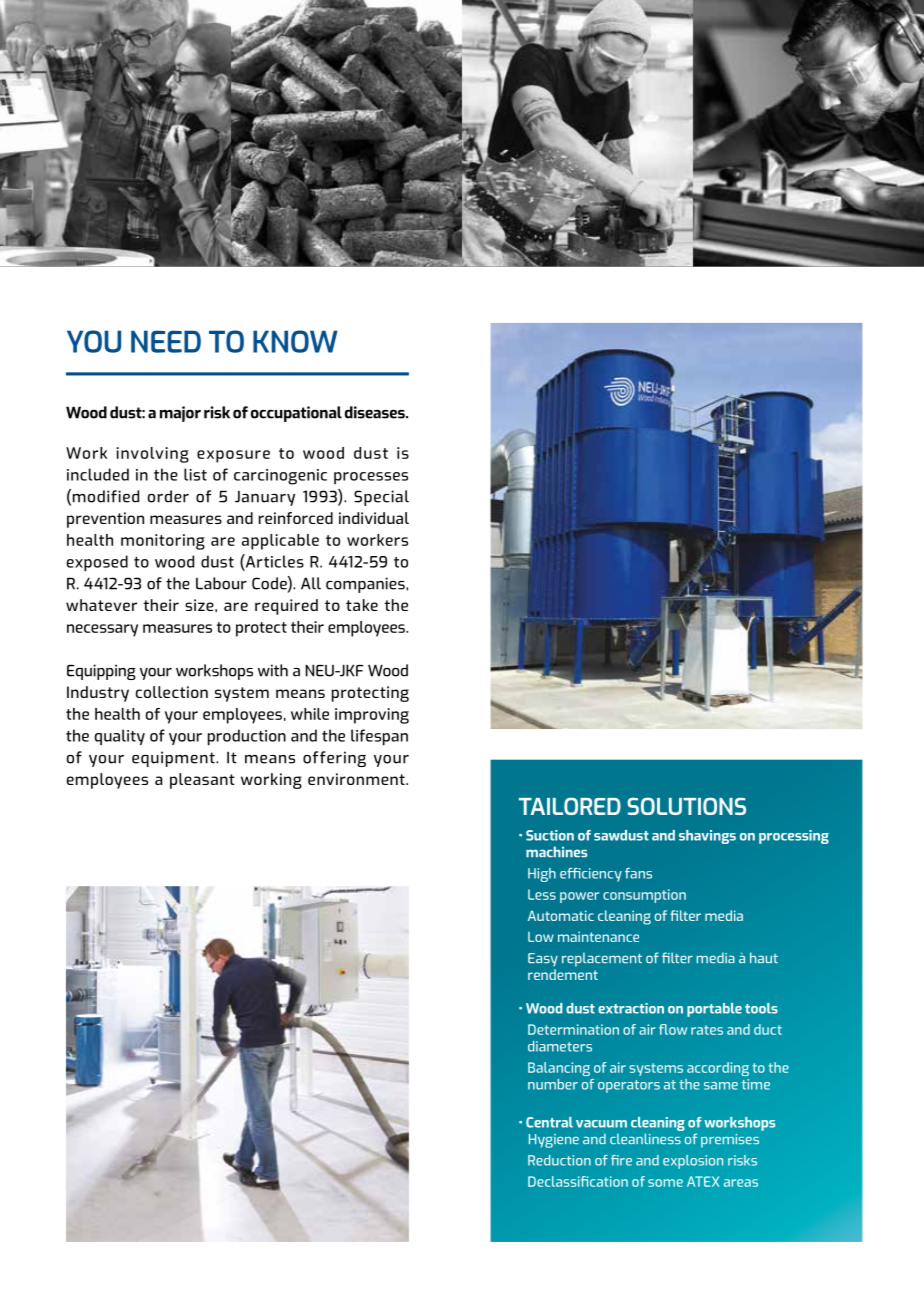 This screenshot has width=924, height=1308. What do you see at coordinates (202, 781) in the screenshot?
I see `pleasant` at bounding box center [202, 781].
